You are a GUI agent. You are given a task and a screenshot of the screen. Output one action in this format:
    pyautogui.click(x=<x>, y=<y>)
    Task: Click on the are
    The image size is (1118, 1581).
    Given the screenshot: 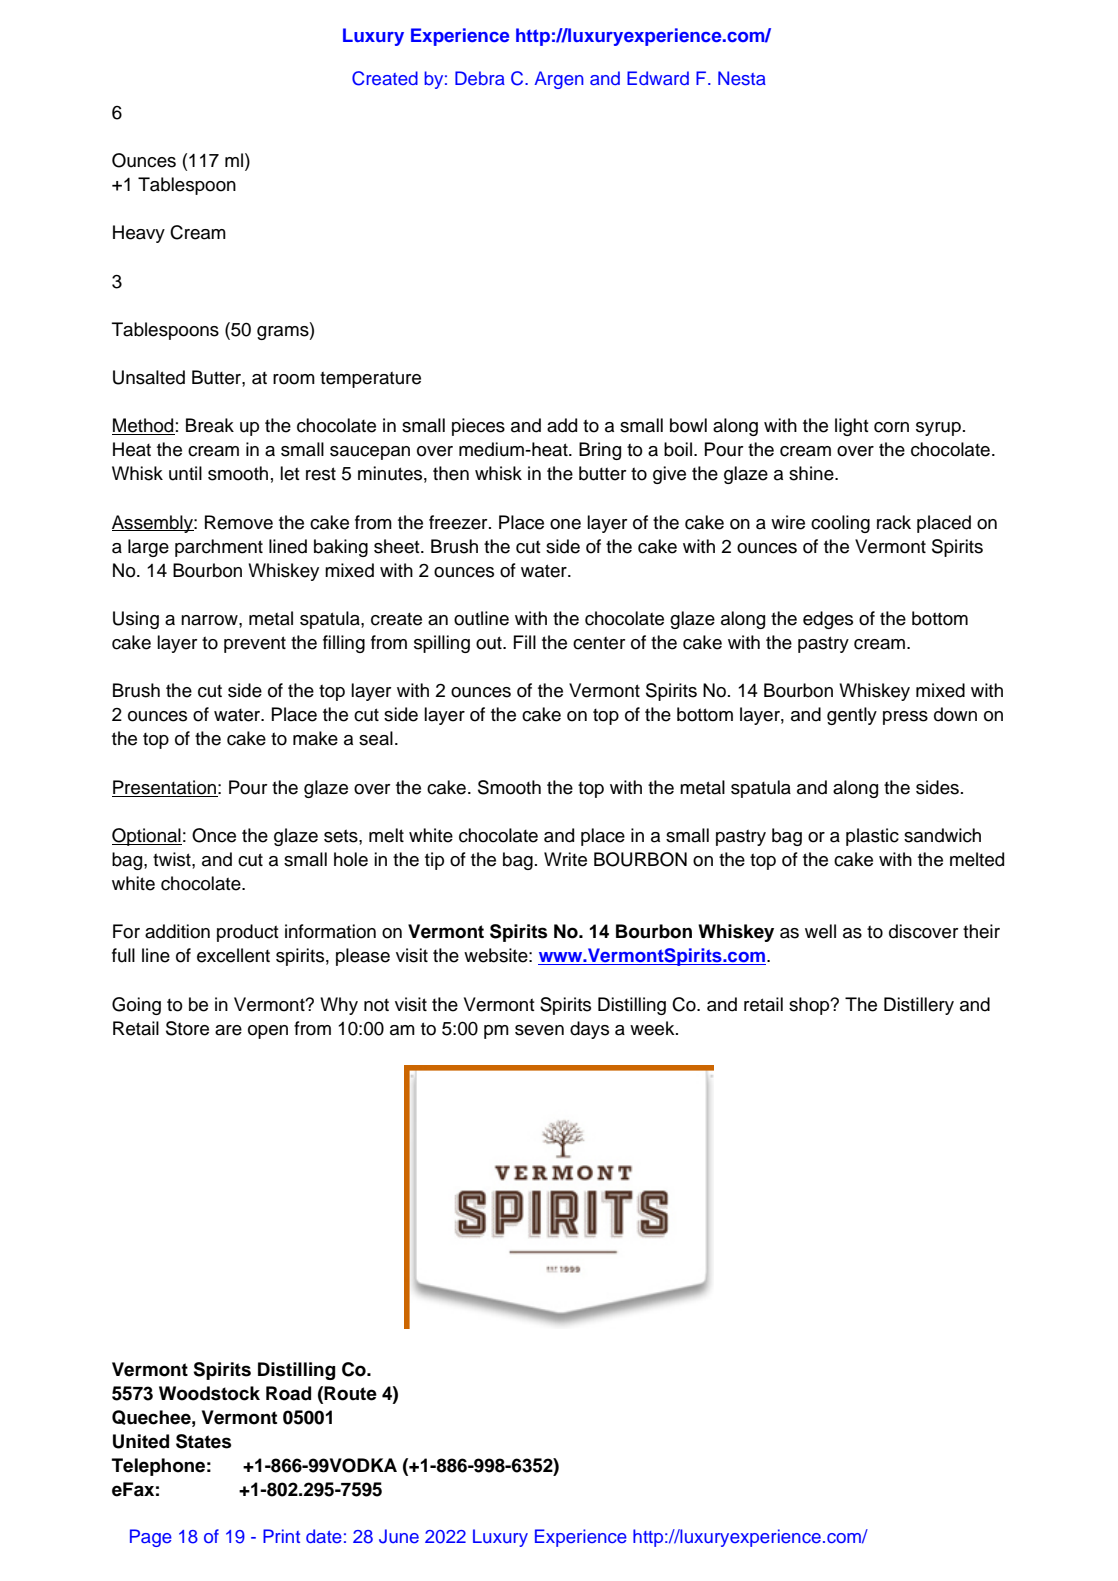 What is the action you would take?
    pyautogui.click(x=228, y=1030)
